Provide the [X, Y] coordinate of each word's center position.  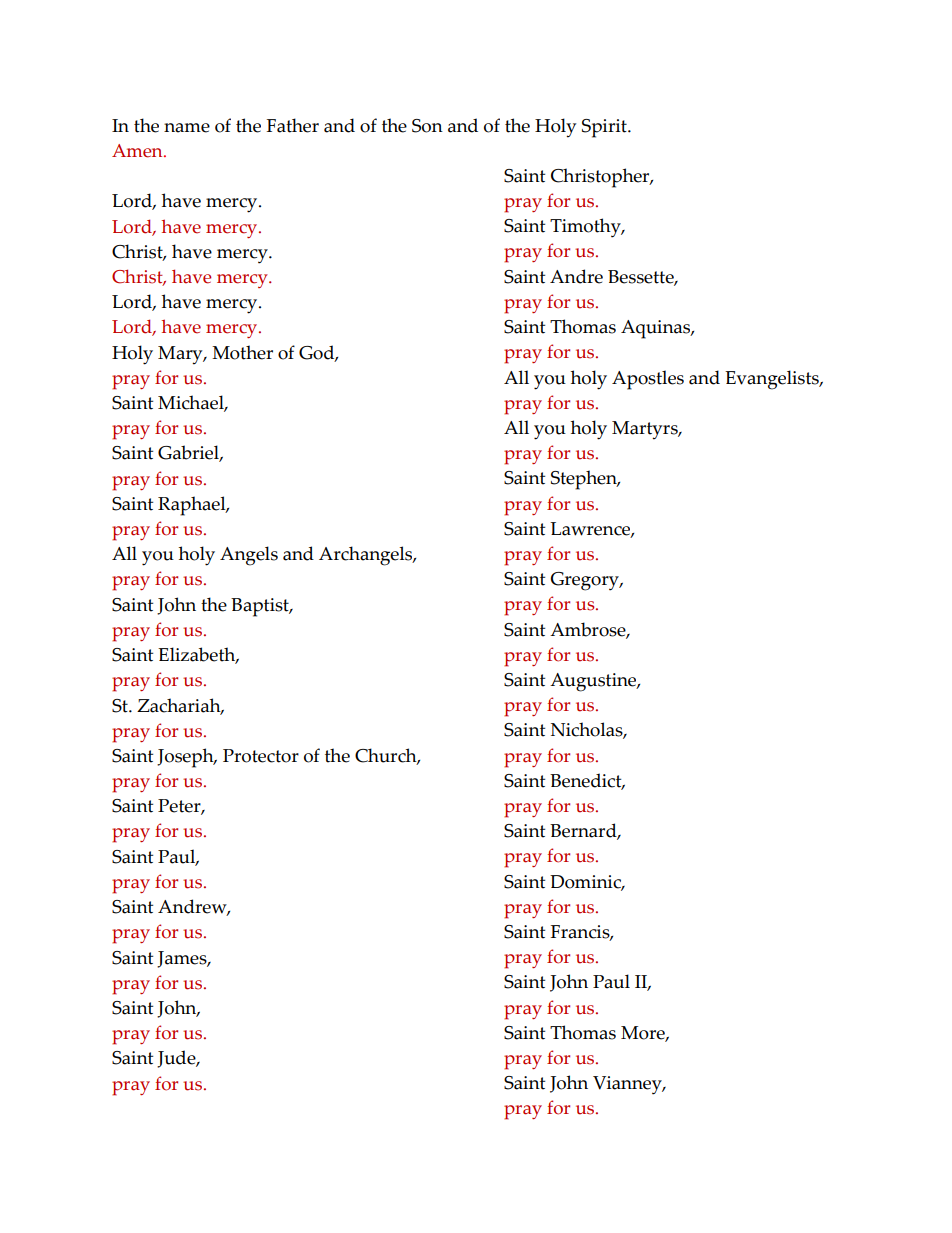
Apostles [648, 380]
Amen [138, 151]
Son [427, 126]
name [187, 128]
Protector [261, 756]
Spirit [605, 128]
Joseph [186, 758]
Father [293, 125]
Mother [242, 352]
